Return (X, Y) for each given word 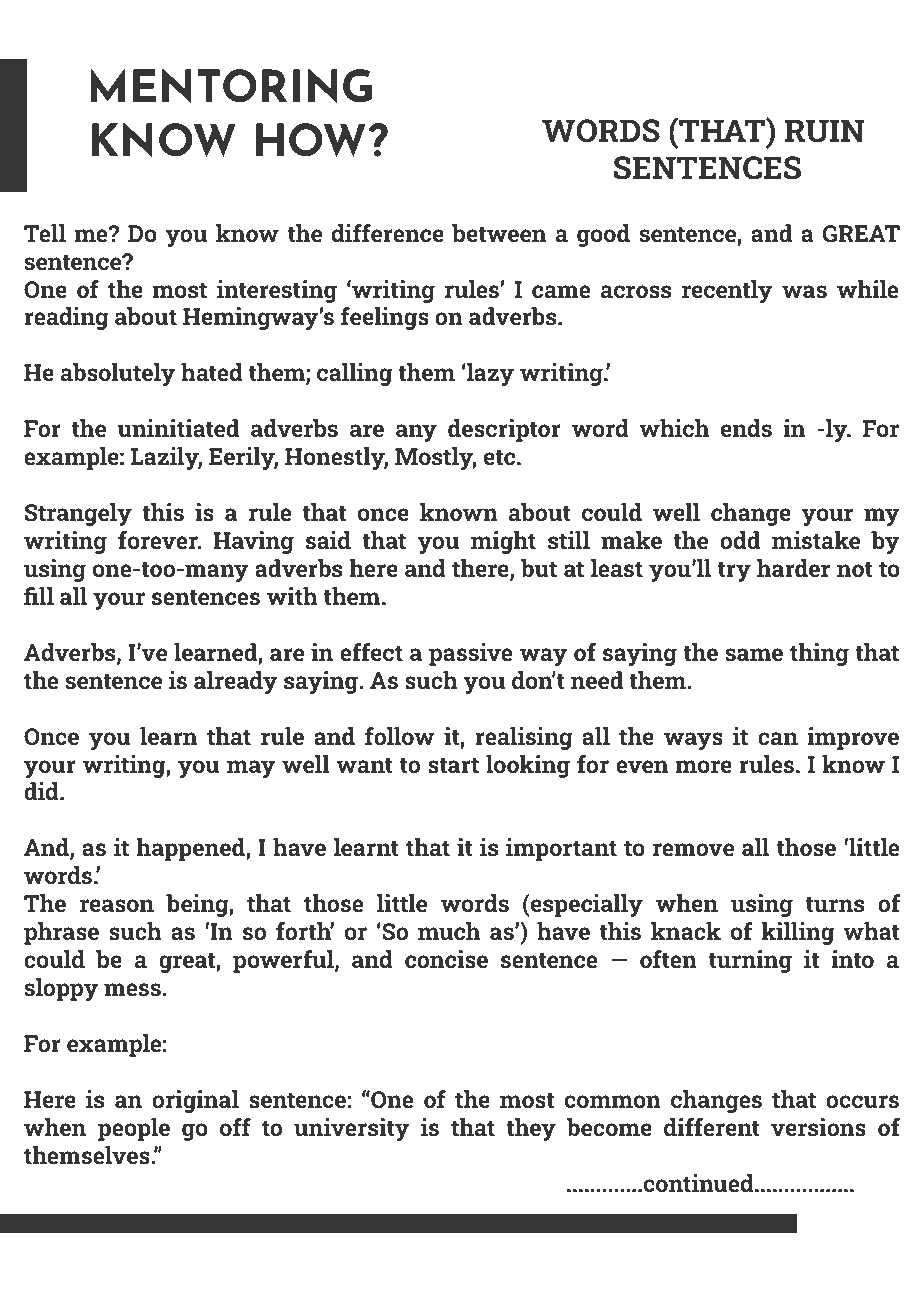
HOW (312, 140)
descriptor (504, 430)
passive (470, 654)
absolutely (118, 374)
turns (835, 904)
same (754, 654)
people (134, 1129)
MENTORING (231, 85)
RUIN (825, 131)
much (449, 931)
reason (117, 905)
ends (746, 428)
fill (39, 596)
